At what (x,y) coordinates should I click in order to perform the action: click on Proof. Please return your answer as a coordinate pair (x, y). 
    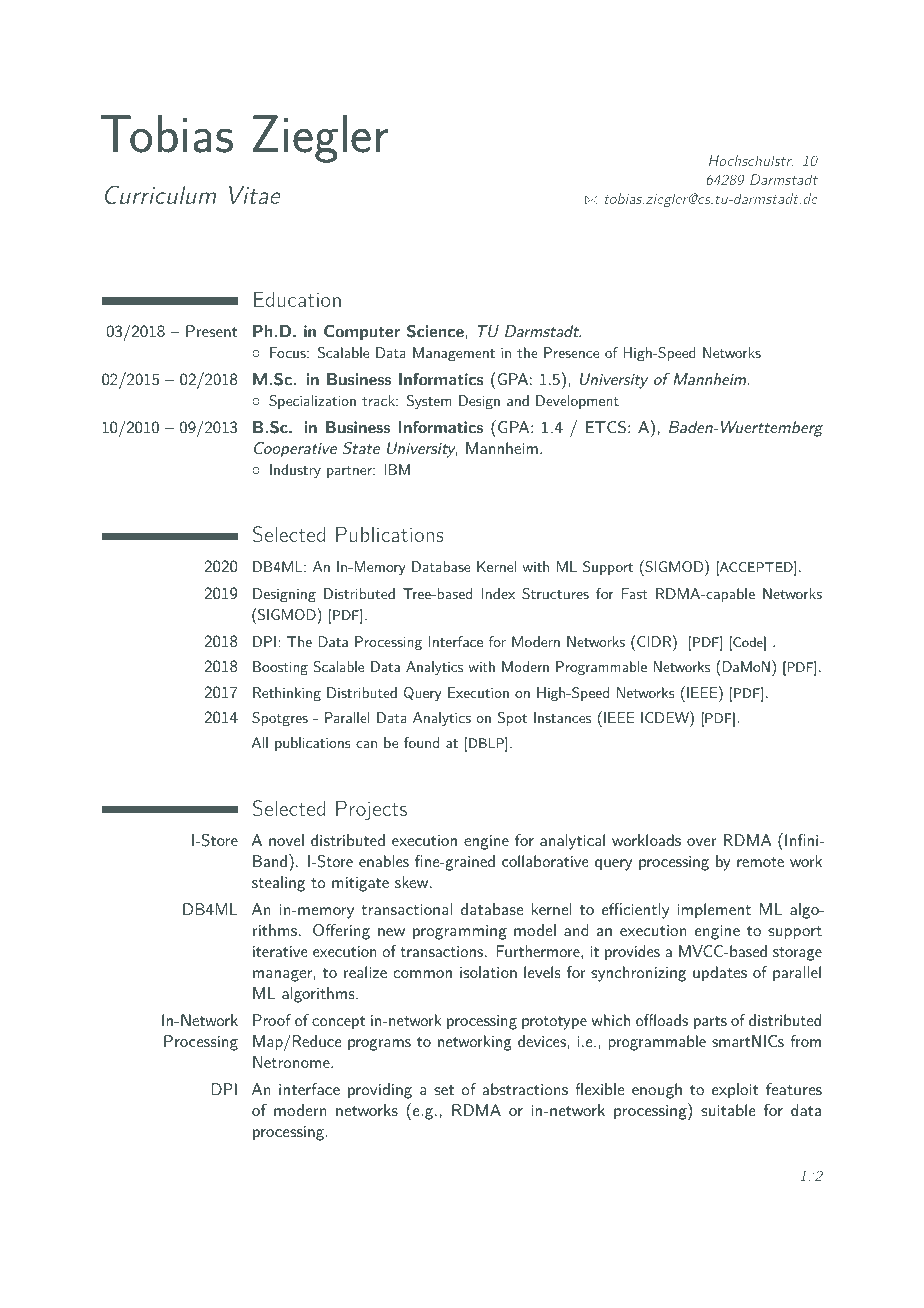
    Looking at the image, I should click on (272, 1020).
